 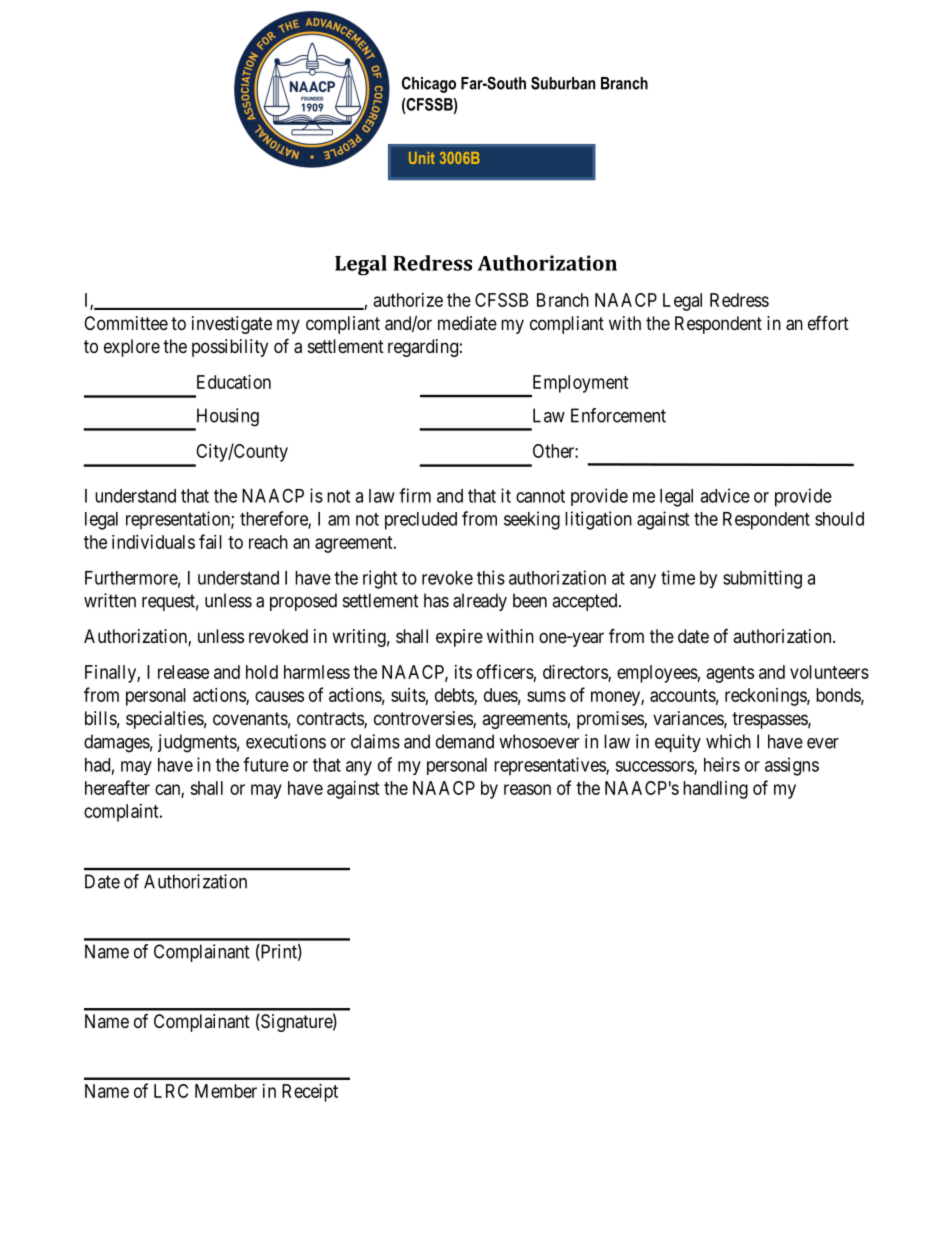 What do you see at coordinates (465, 741) in the page?
I see `demand` at bounding box center [465, 741].
